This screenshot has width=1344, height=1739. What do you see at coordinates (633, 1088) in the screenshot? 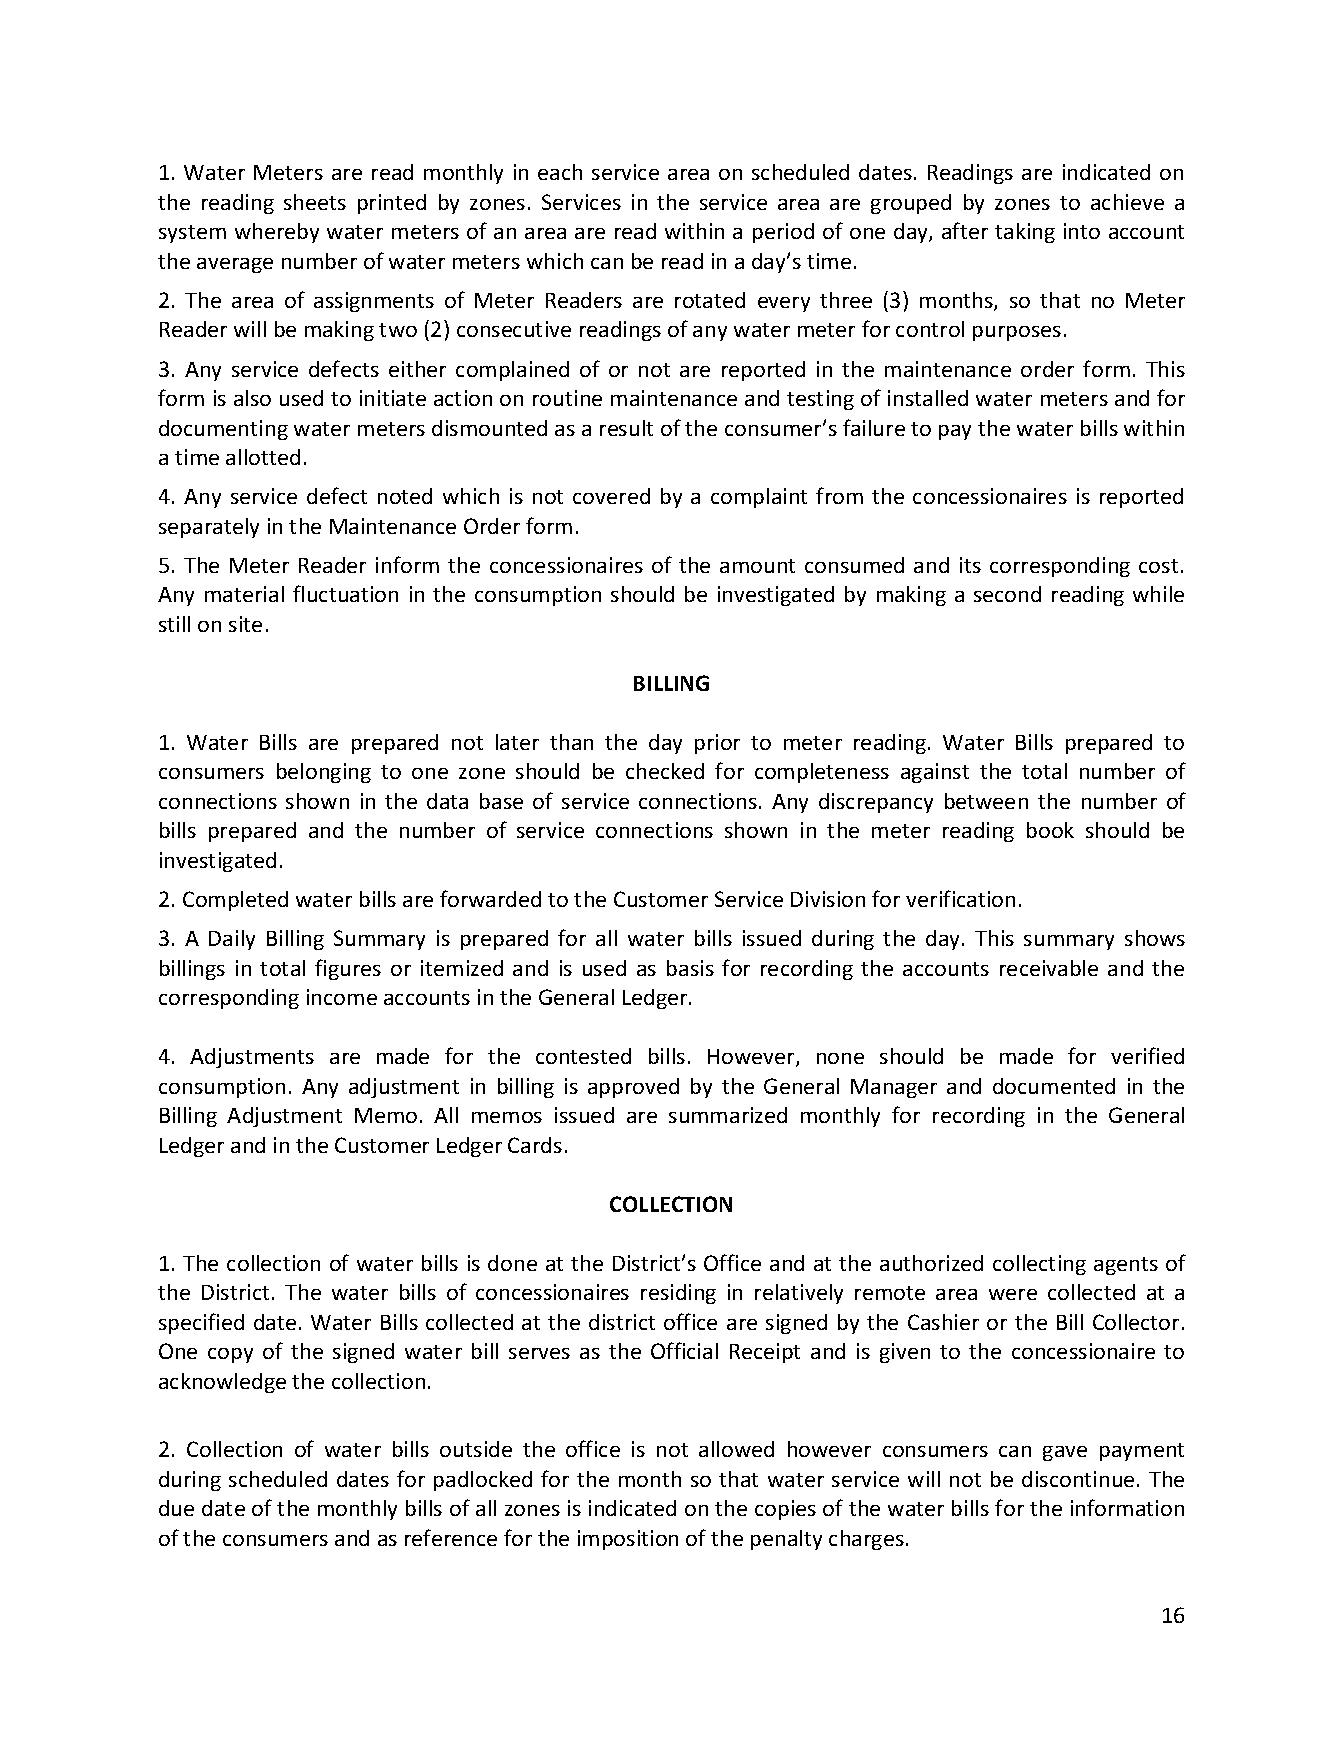
I see `approved` at bounding box center [633, 1088].
